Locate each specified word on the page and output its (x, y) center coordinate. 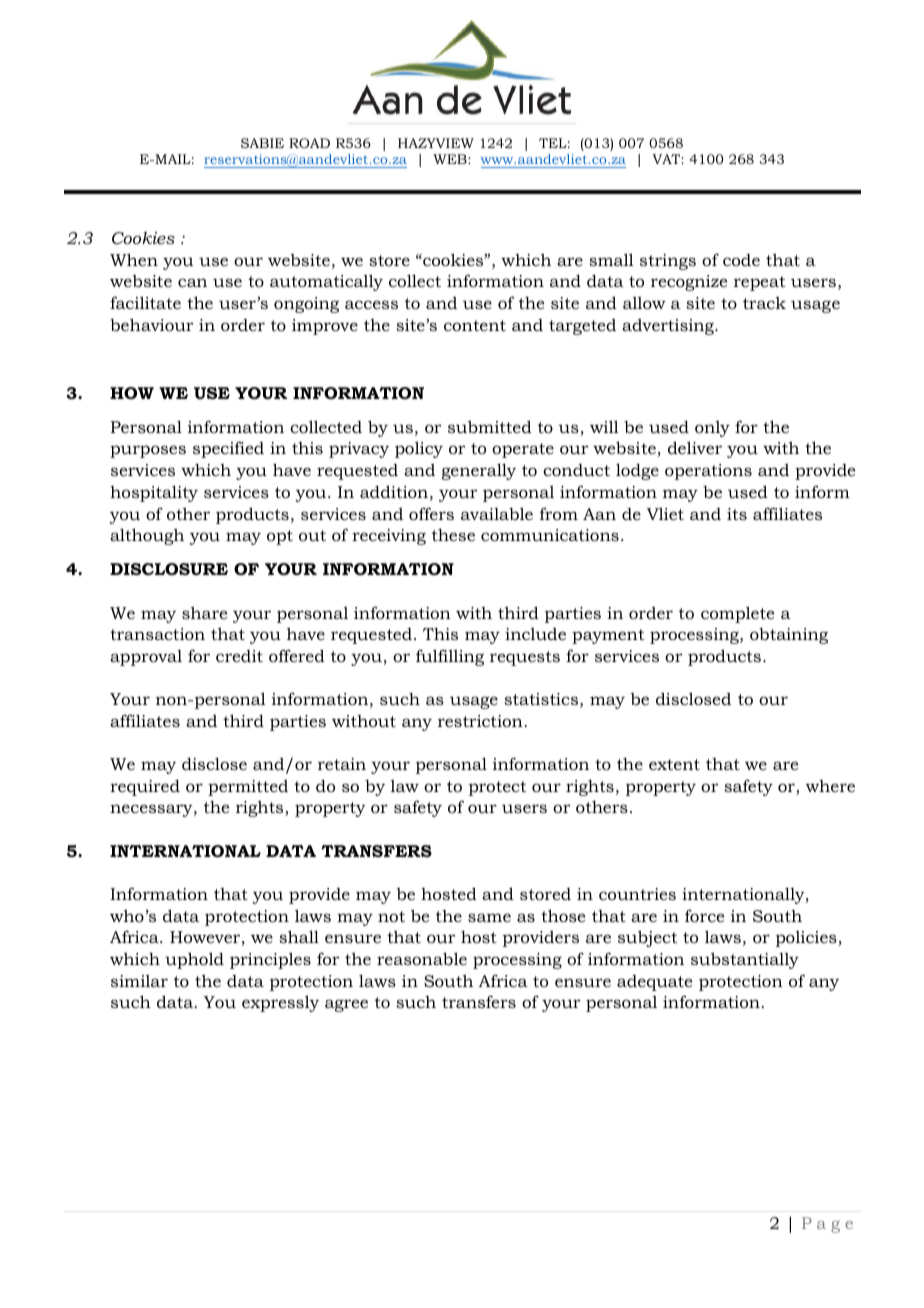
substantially (745, 960)
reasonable (422, 958)
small (611, 259)
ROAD (309, 143)
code (741, 260)
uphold (194, 960)
